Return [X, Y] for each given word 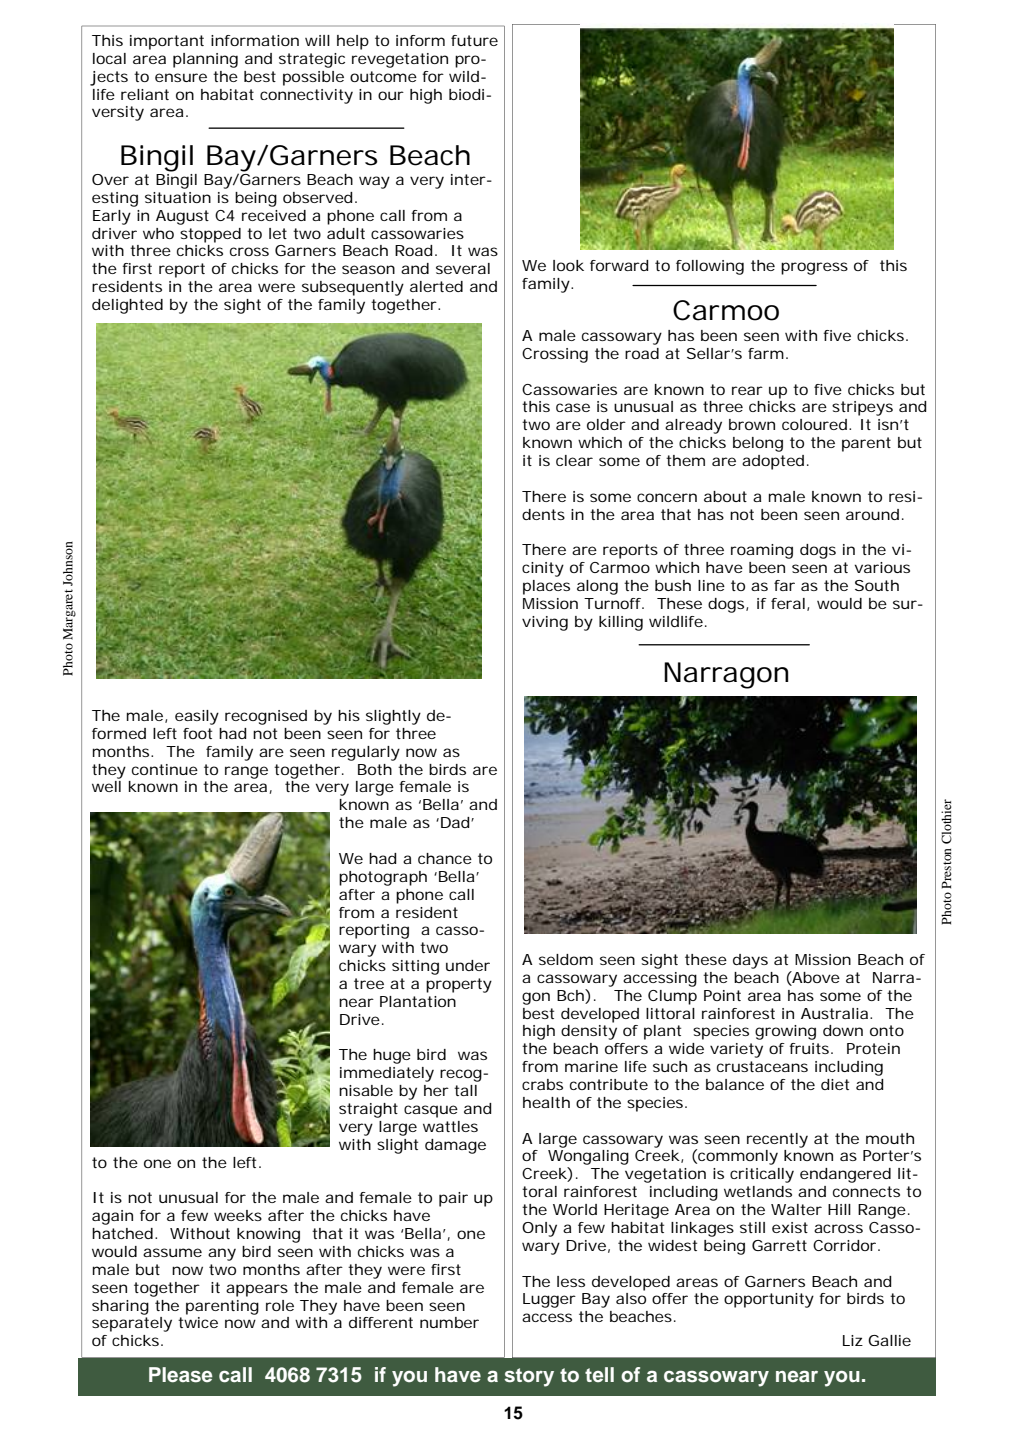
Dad [455, 822]
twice [198, 1322]
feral [788, 603]
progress [814, 268]
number [449, 1322]
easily [197, 717]
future [474, 40]
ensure [181, 77]
